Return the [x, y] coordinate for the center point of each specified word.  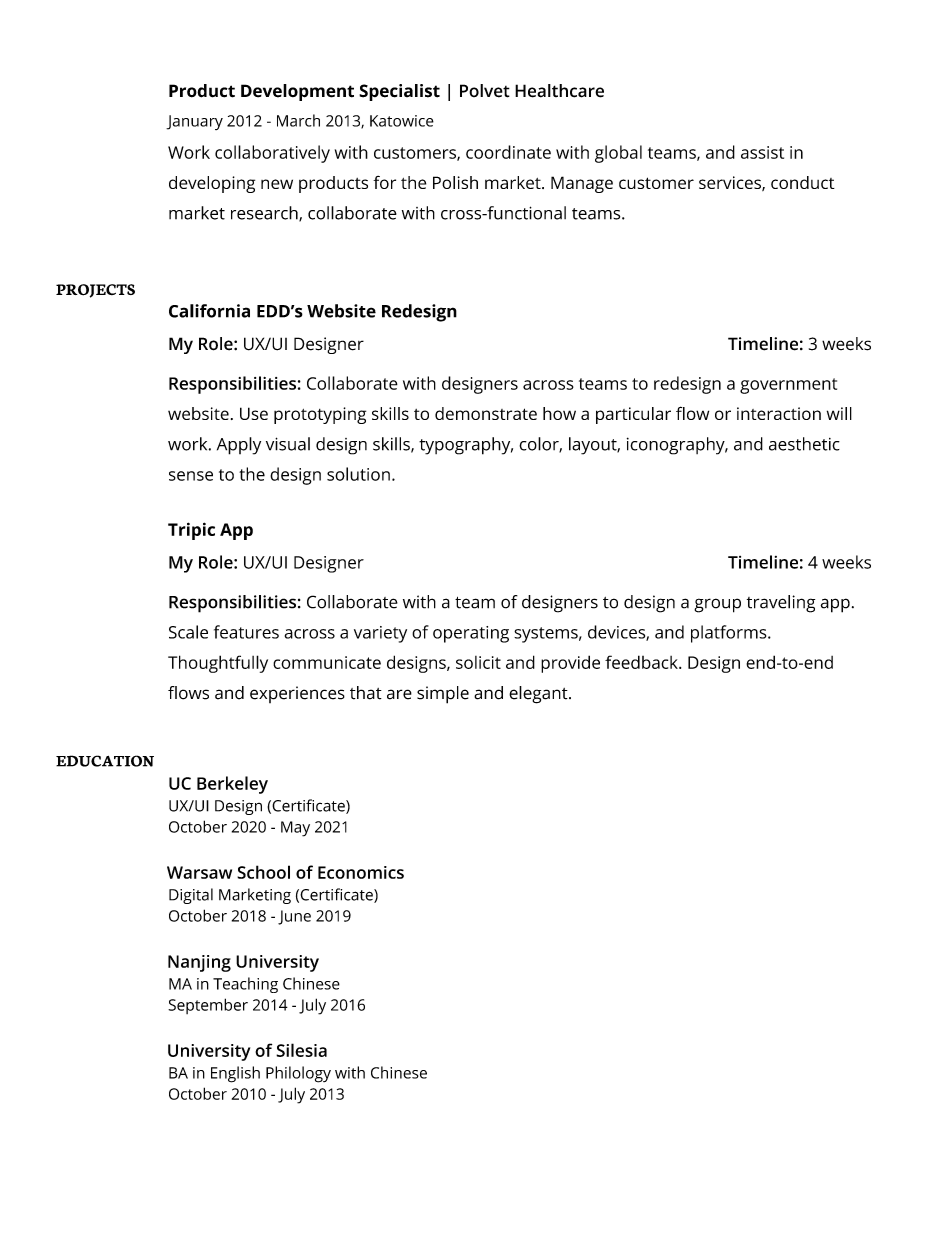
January [194, 122]
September [208, 1006]
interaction [779, 413]
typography [466, 446]
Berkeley [232, 785]
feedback [642, 662]
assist [762, 152]
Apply [239, 446]
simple [443, 695]
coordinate [508, 152]
